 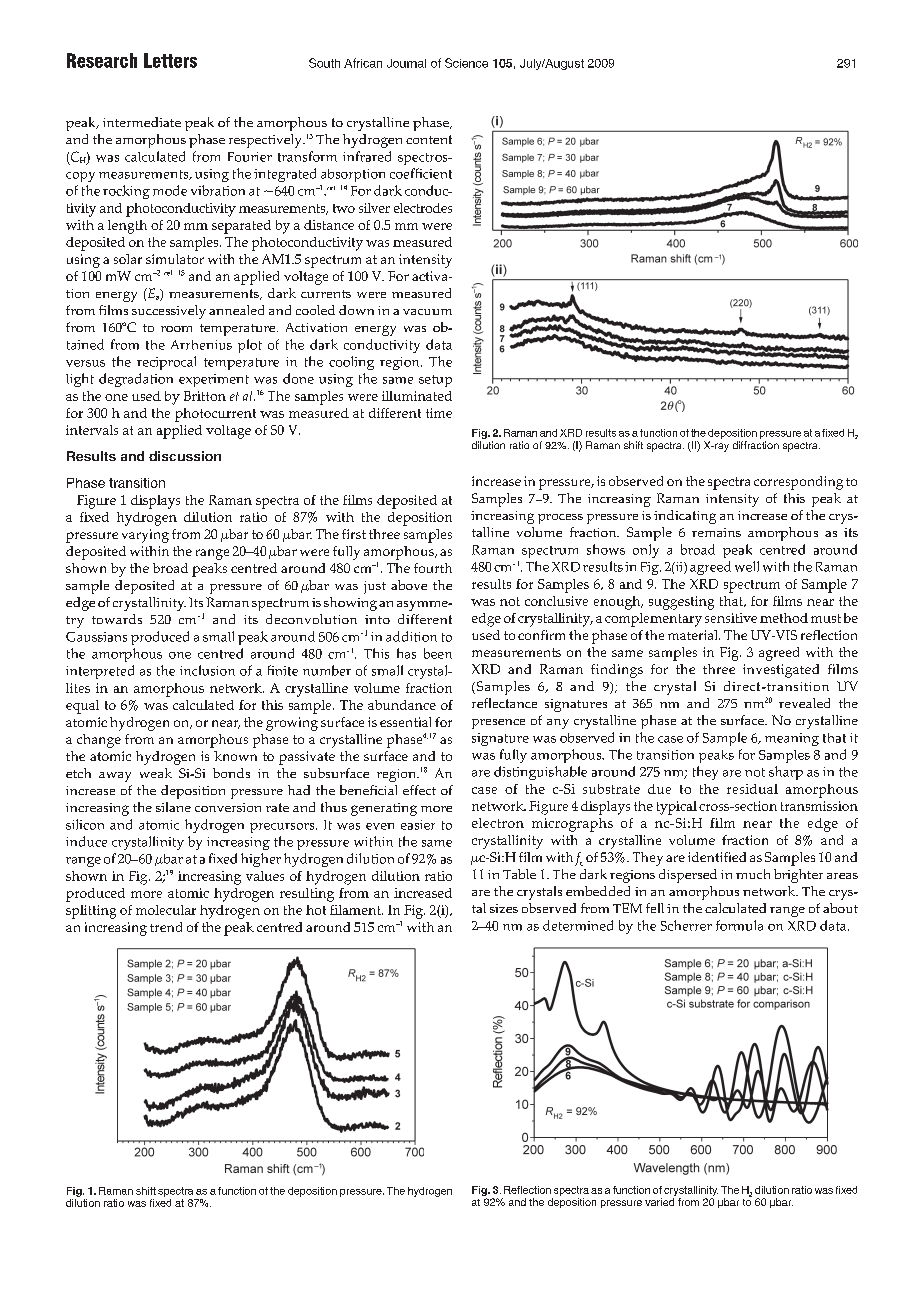 What do you see at coordinates (752, 789) in the screenshot?
I see `residual` at bounding box center [752, 789].
